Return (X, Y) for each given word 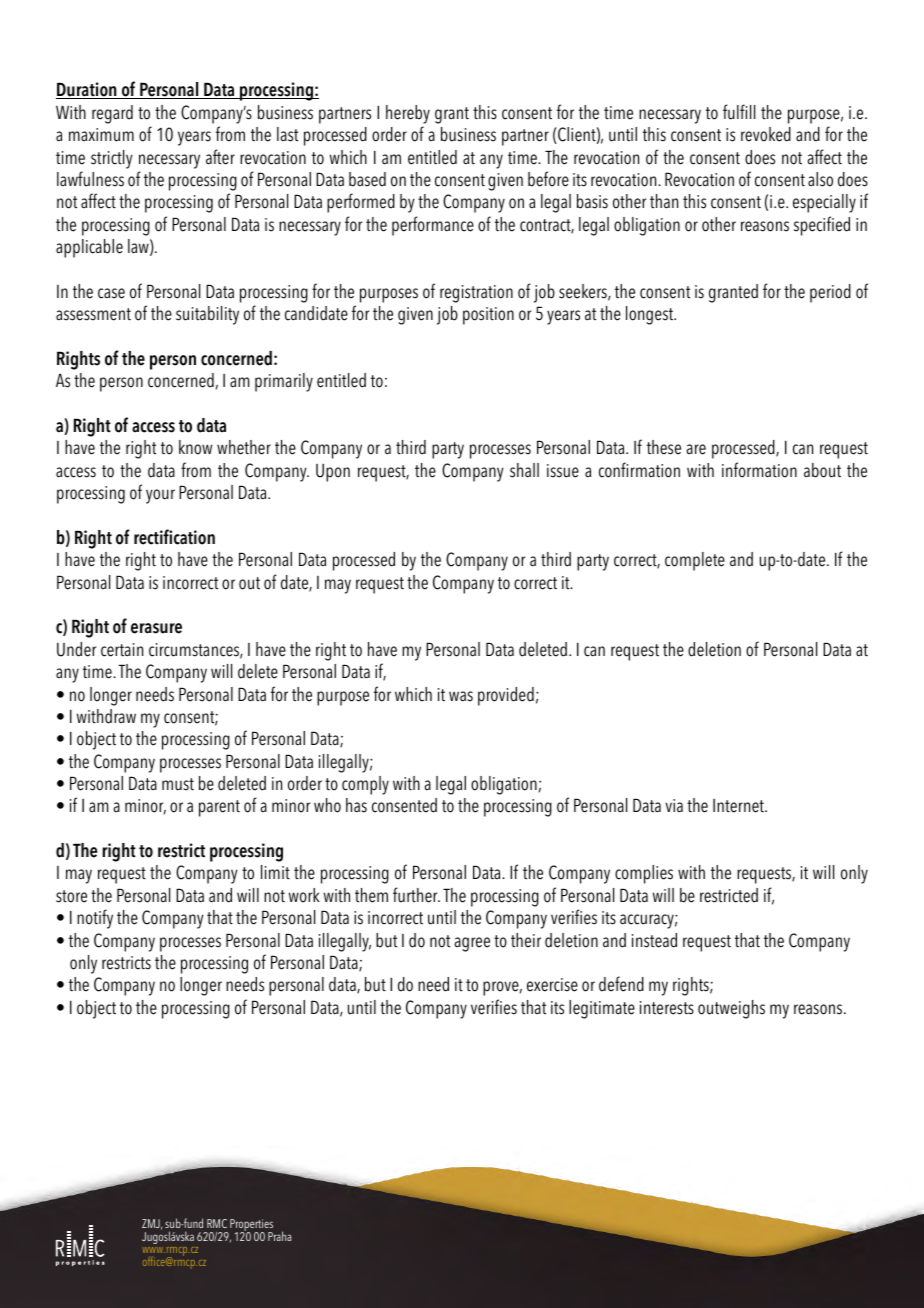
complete (695, 561)
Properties (250, 1226)
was (461, 696)
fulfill (739, 112)
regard (112, 114)
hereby (408, 114)
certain (122, 650)
